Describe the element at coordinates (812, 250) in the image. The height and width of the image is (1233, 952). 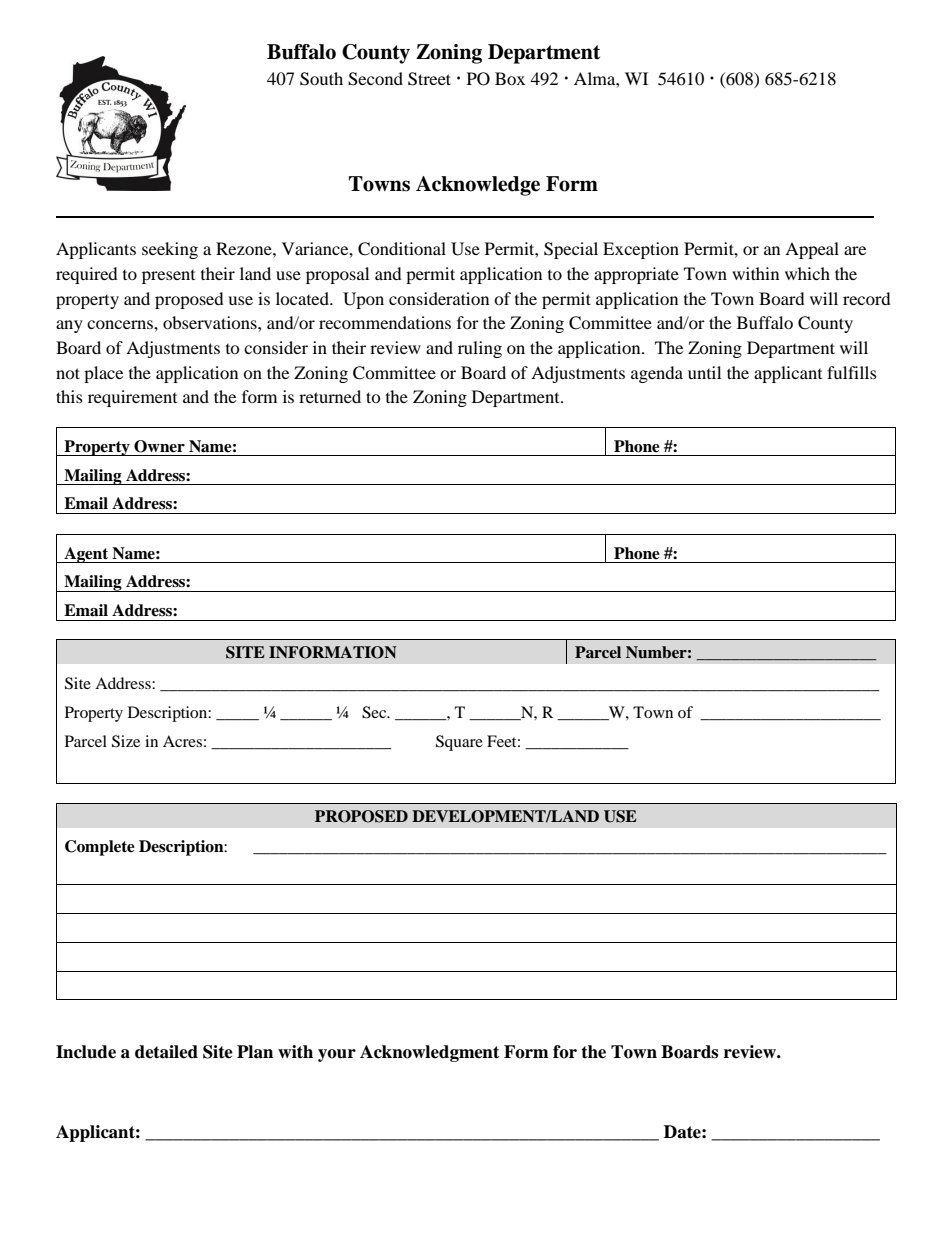
I see `Appeal` at that location.
